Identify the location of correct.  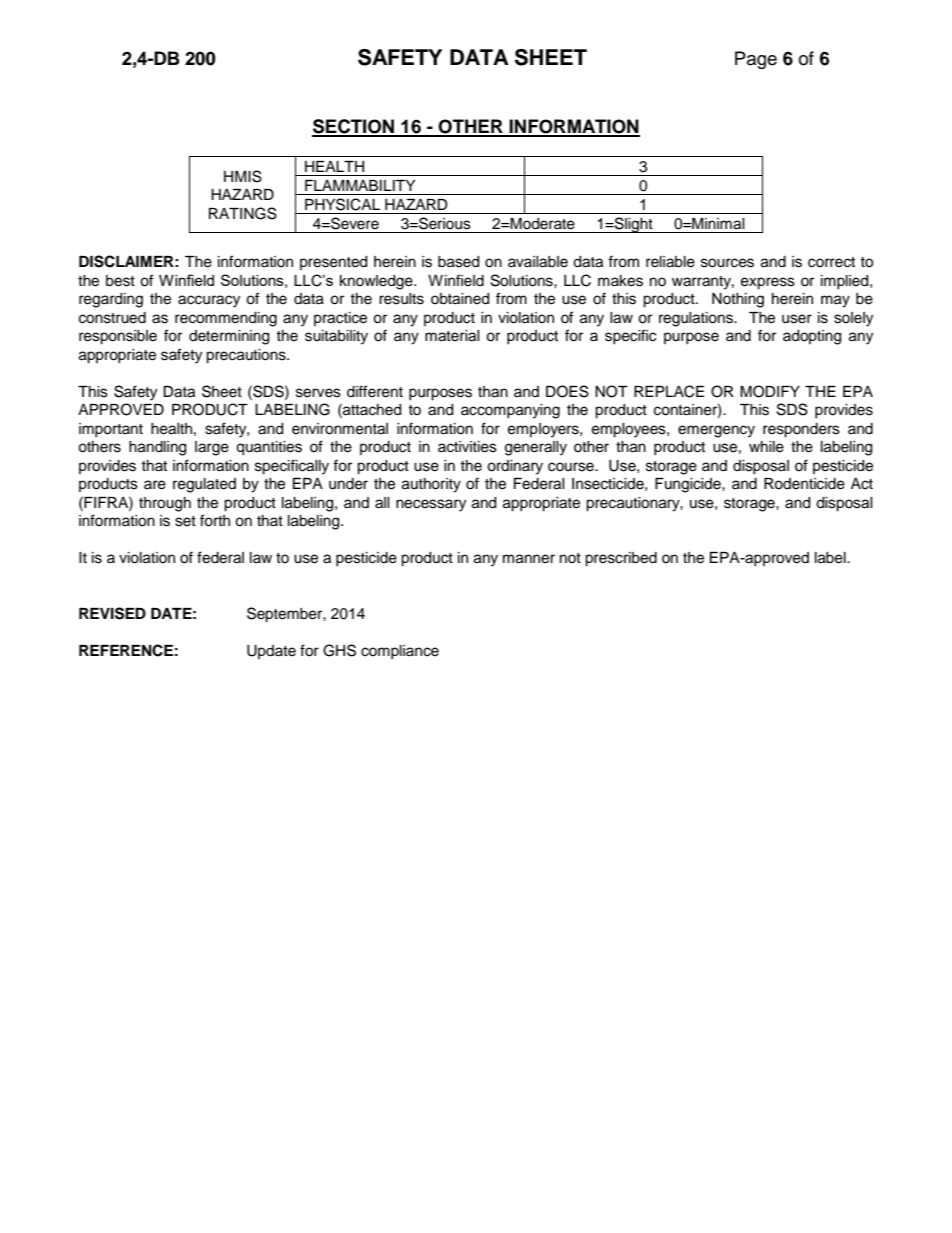
(831, 262).
